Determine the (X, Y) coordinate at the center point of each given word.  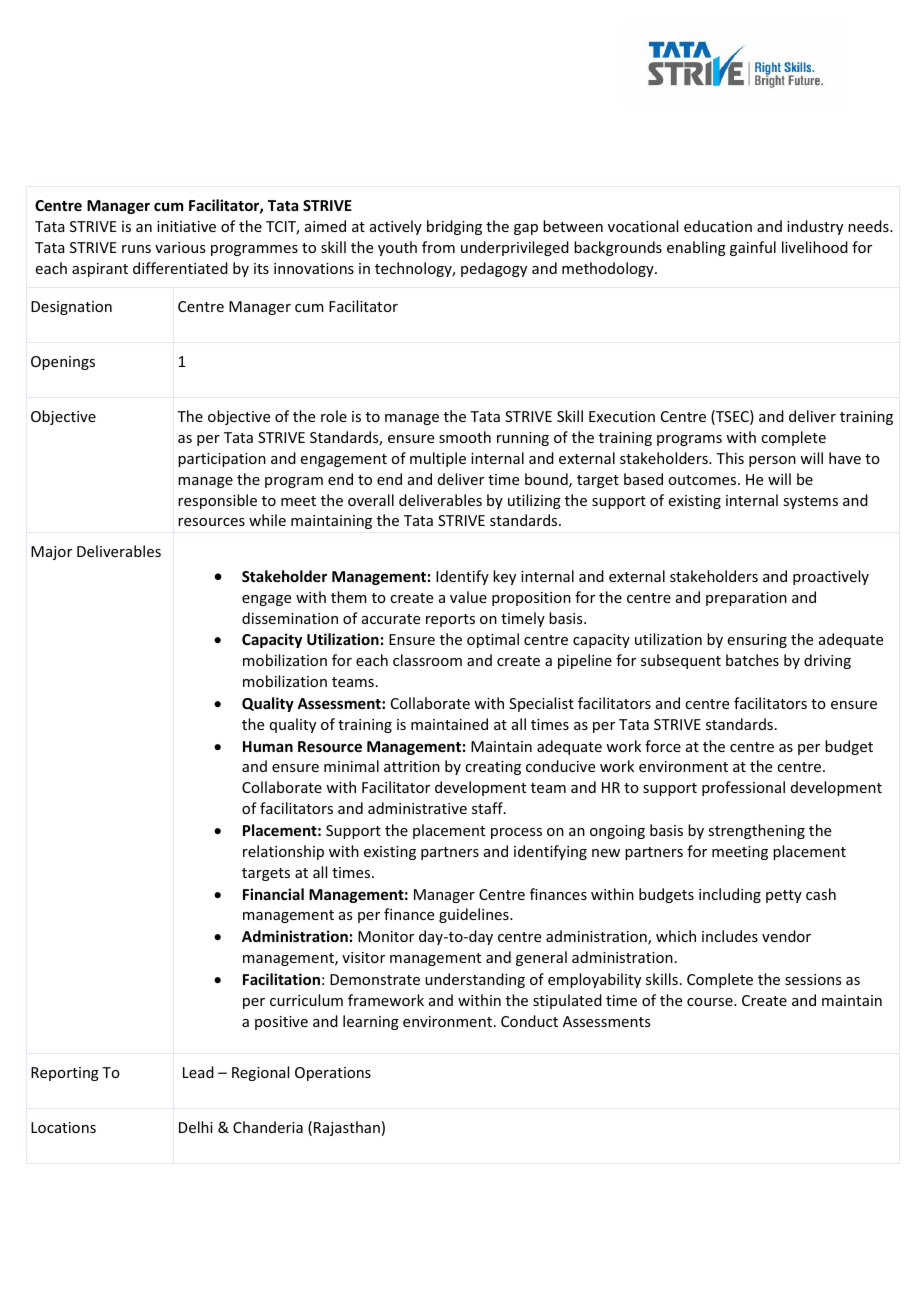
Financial (273, 894)
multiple (438, 459)
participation (222, 460)
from (438, 247)
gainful (753, 248)
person (772, 461)
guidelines (475, 915)
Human (268, 746)
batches (752, 660)
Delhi (196, 1127)
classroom (427, 660)
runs (136, 249)
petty (784, 896)
